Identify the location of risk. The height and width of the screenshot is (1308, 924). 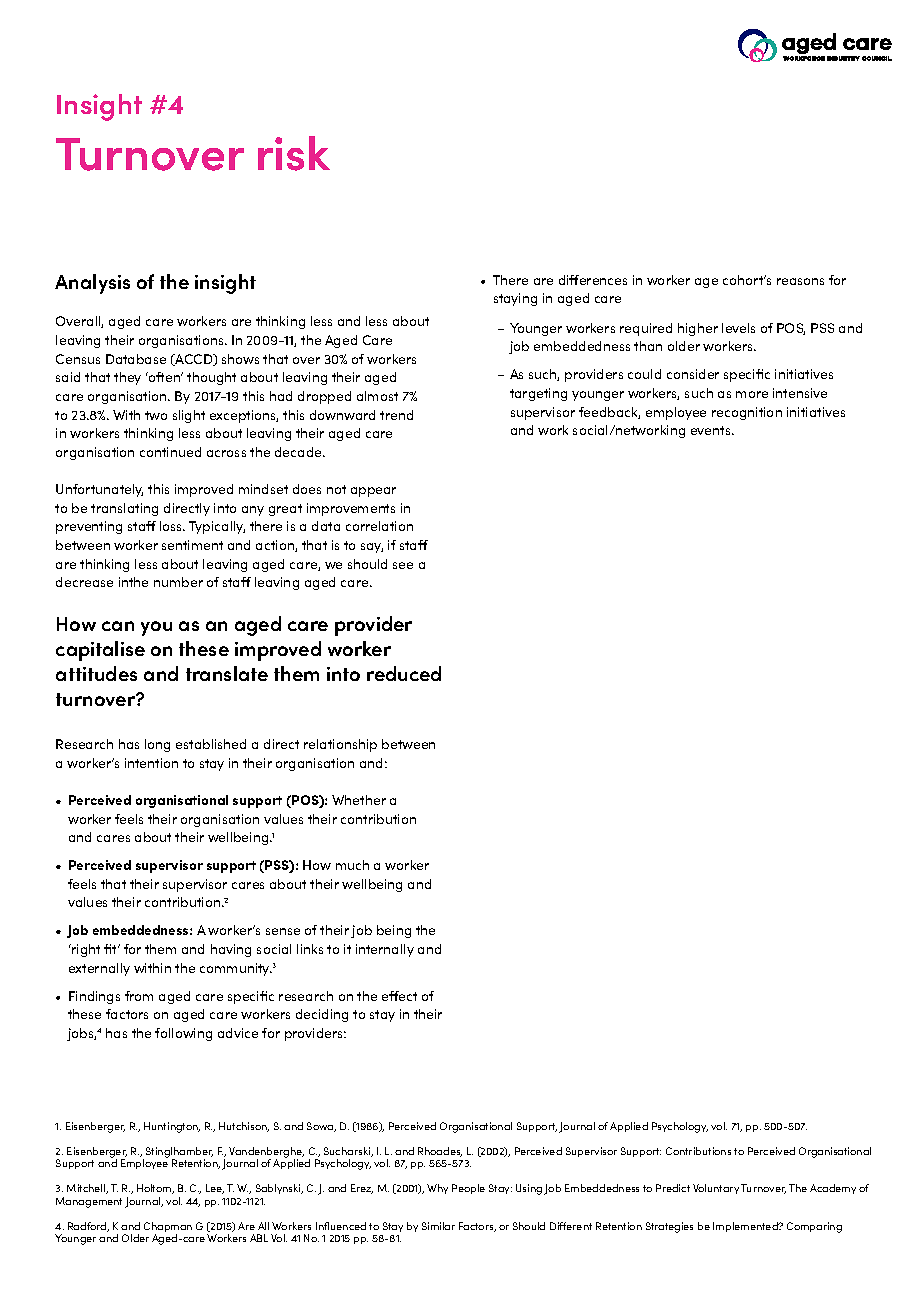
(294, 153).
